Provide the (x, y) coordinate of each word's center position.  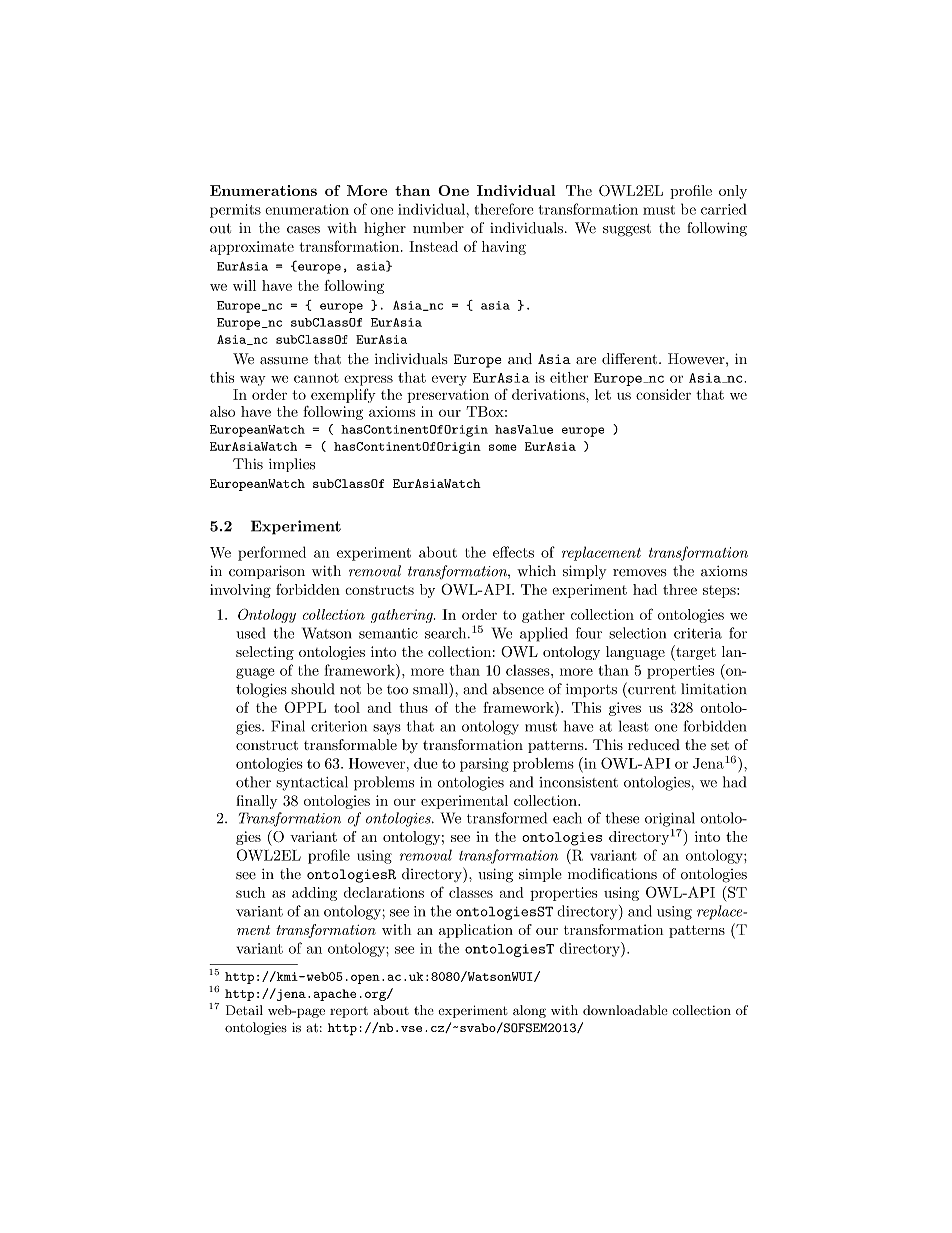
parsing (484, 765)
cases (303, 230)
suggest (627, 230)
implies (292, 465)
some (503, 447)
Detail (244, 1010)
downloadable (625, 1010)
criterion (339, 726)
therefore (504, 209)
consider (663, 394)
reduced (654, 744)
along (529, 1011)
